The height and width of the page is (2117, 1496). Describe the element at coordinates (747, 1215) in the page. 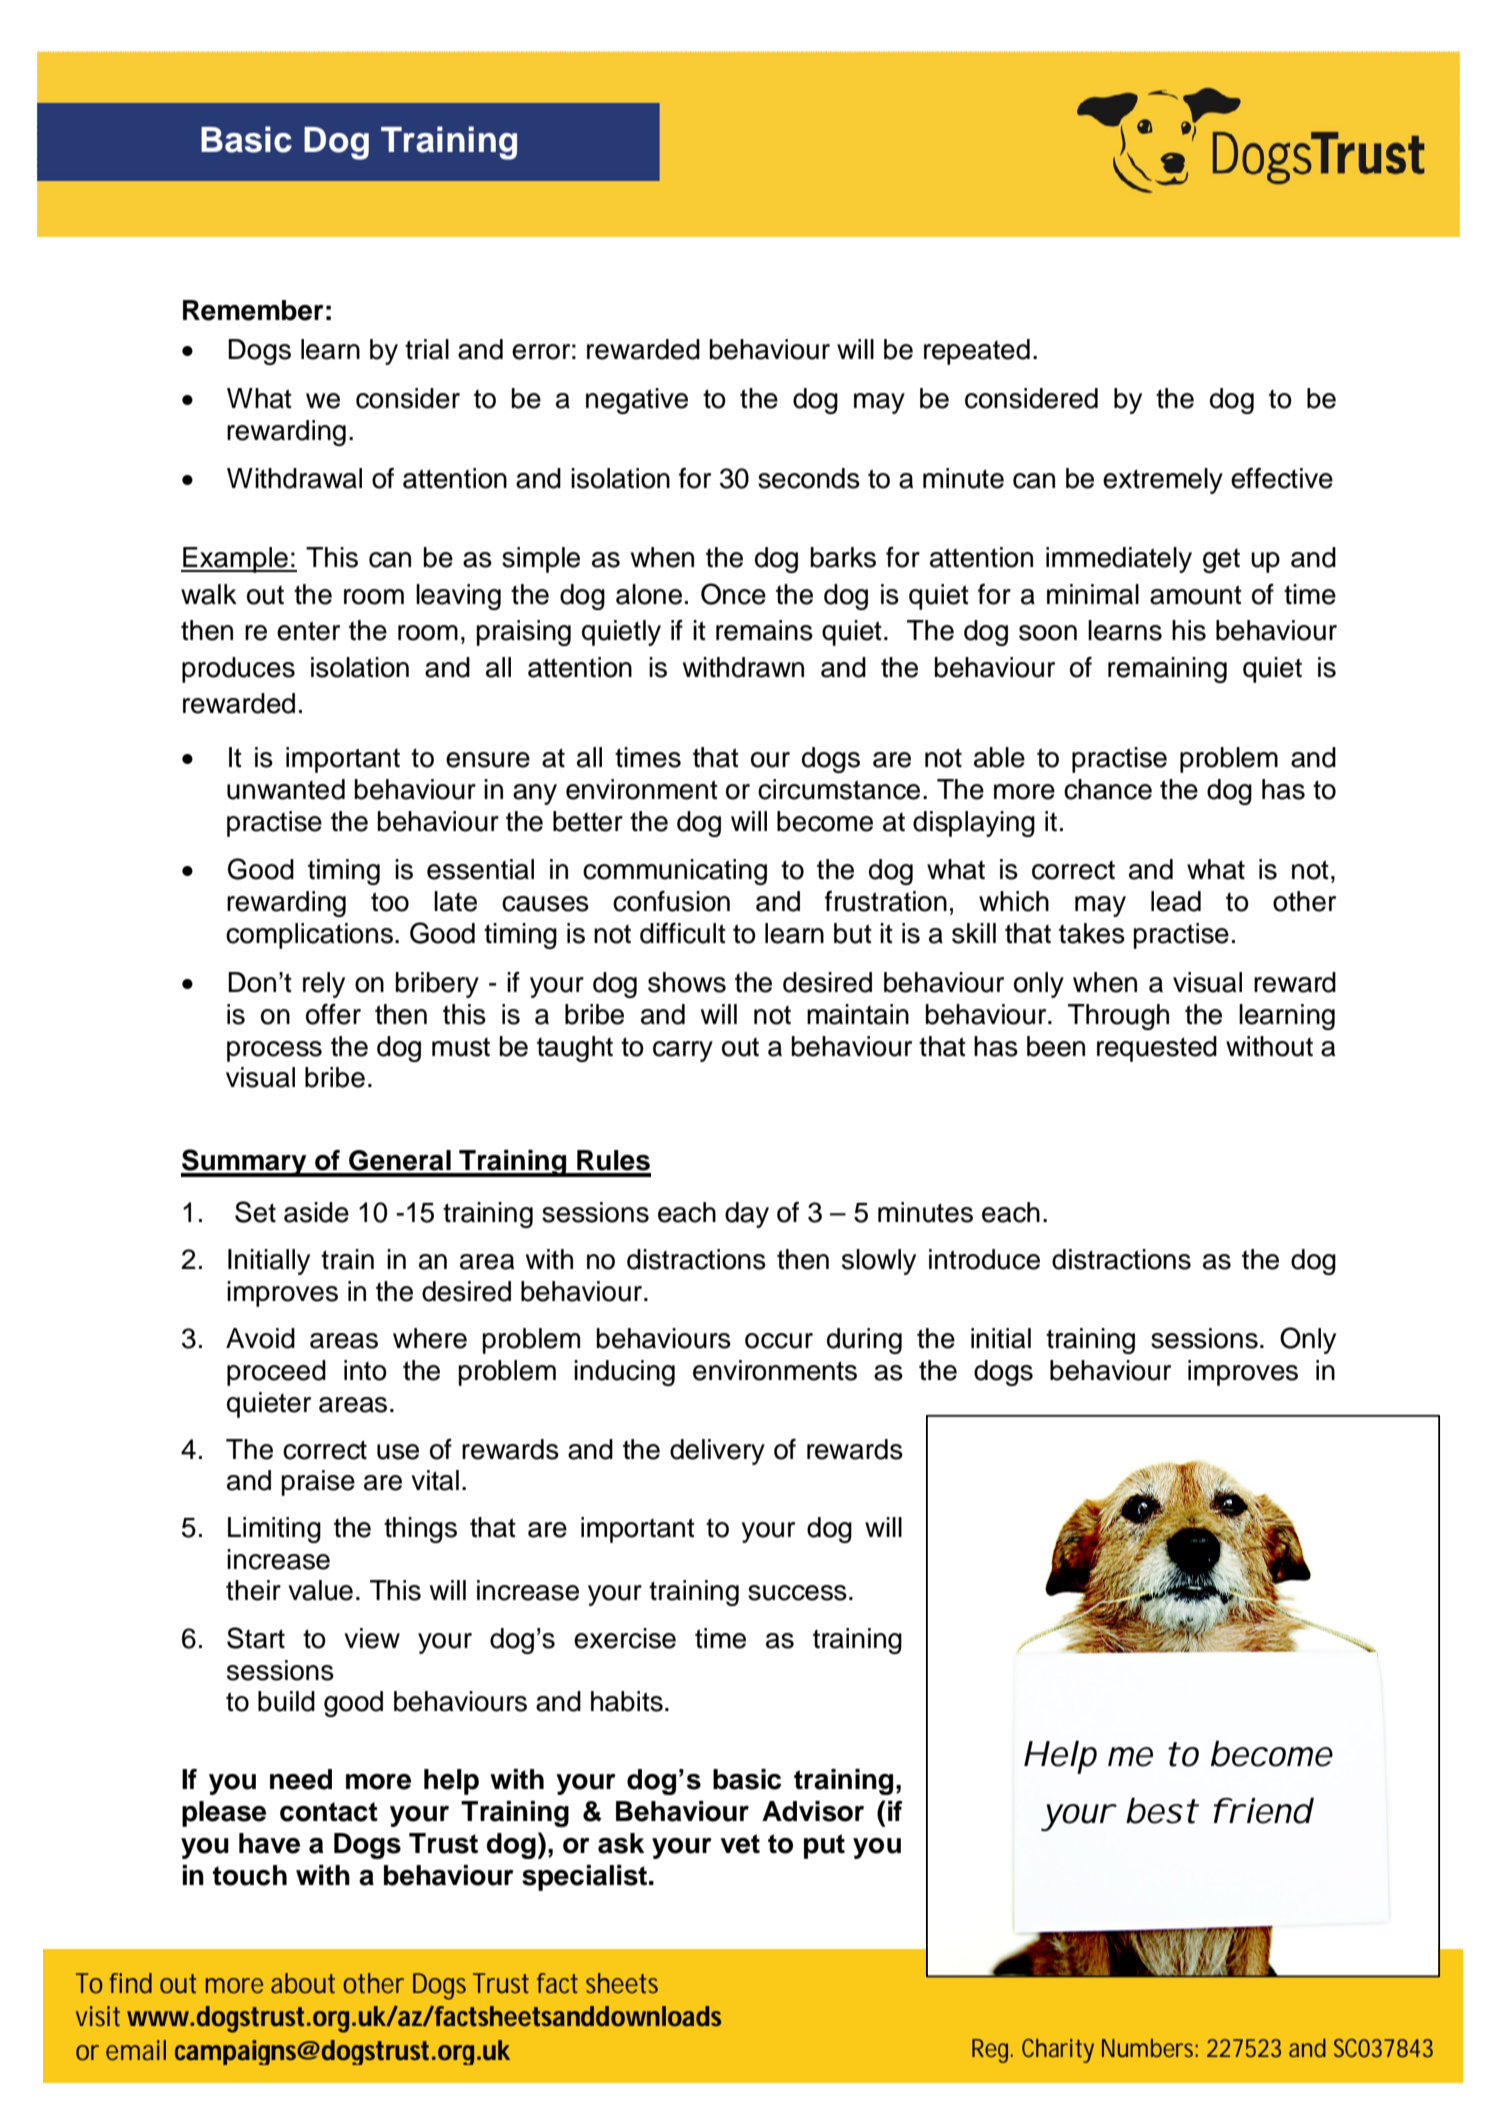

I see `day` at that location.
